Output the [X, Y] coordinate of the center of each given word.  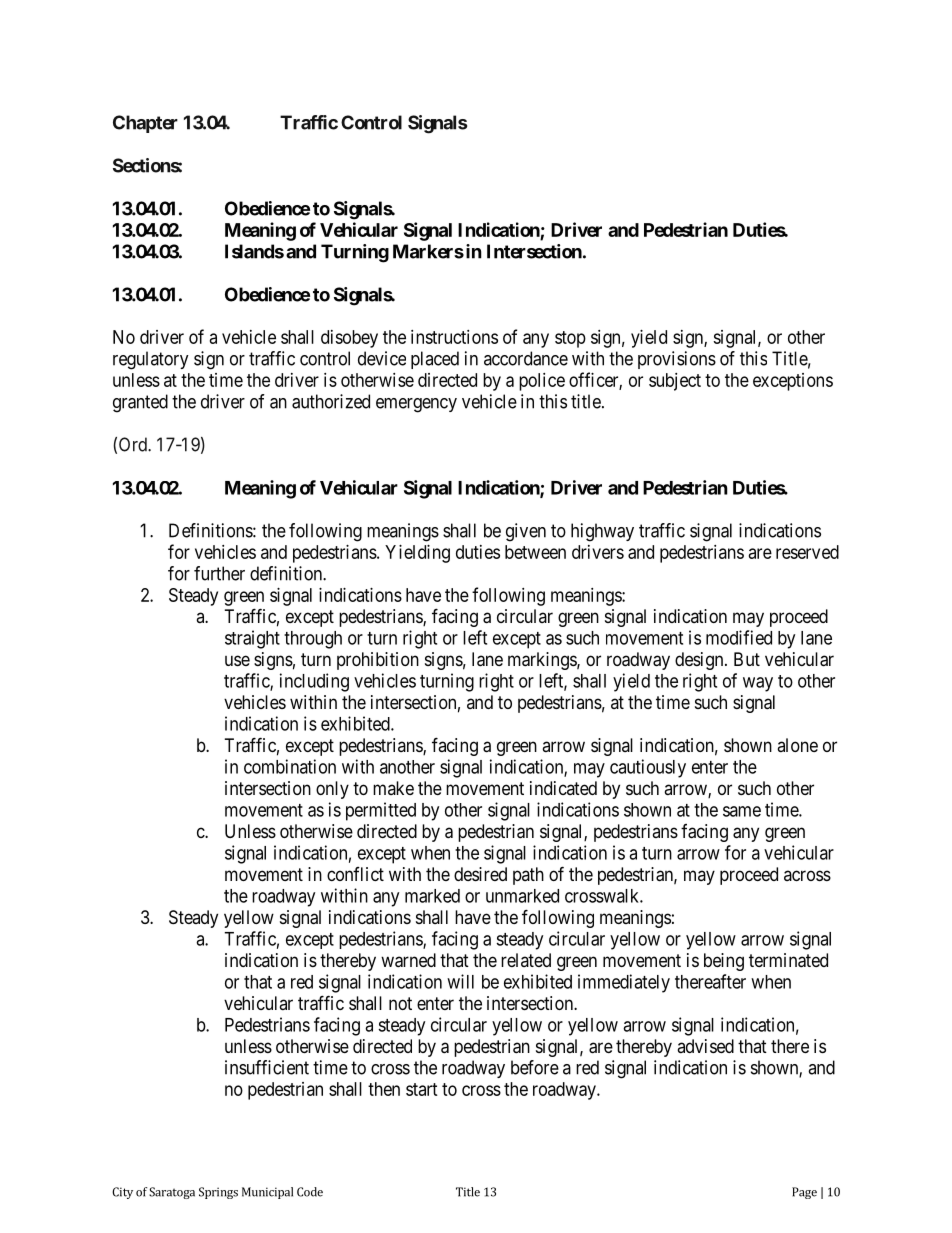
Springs [218, 1193]
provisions [677, 360]
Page [804, 1193]
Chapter [145, 124]
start [422, 1089]
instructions [454, 337]
